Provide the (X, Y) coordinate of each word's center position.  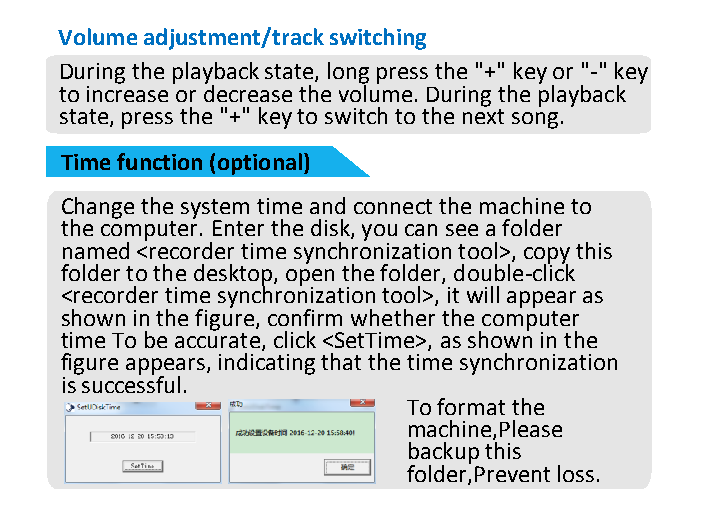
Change (98, 209)
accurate (217, 340)
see (462, 230)
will (483, 294)
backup (444, 454)
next (483, 116)
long (348, 74)
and (327, 205)
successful (130, 383)
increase (127, 92)
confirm (305, 317)
